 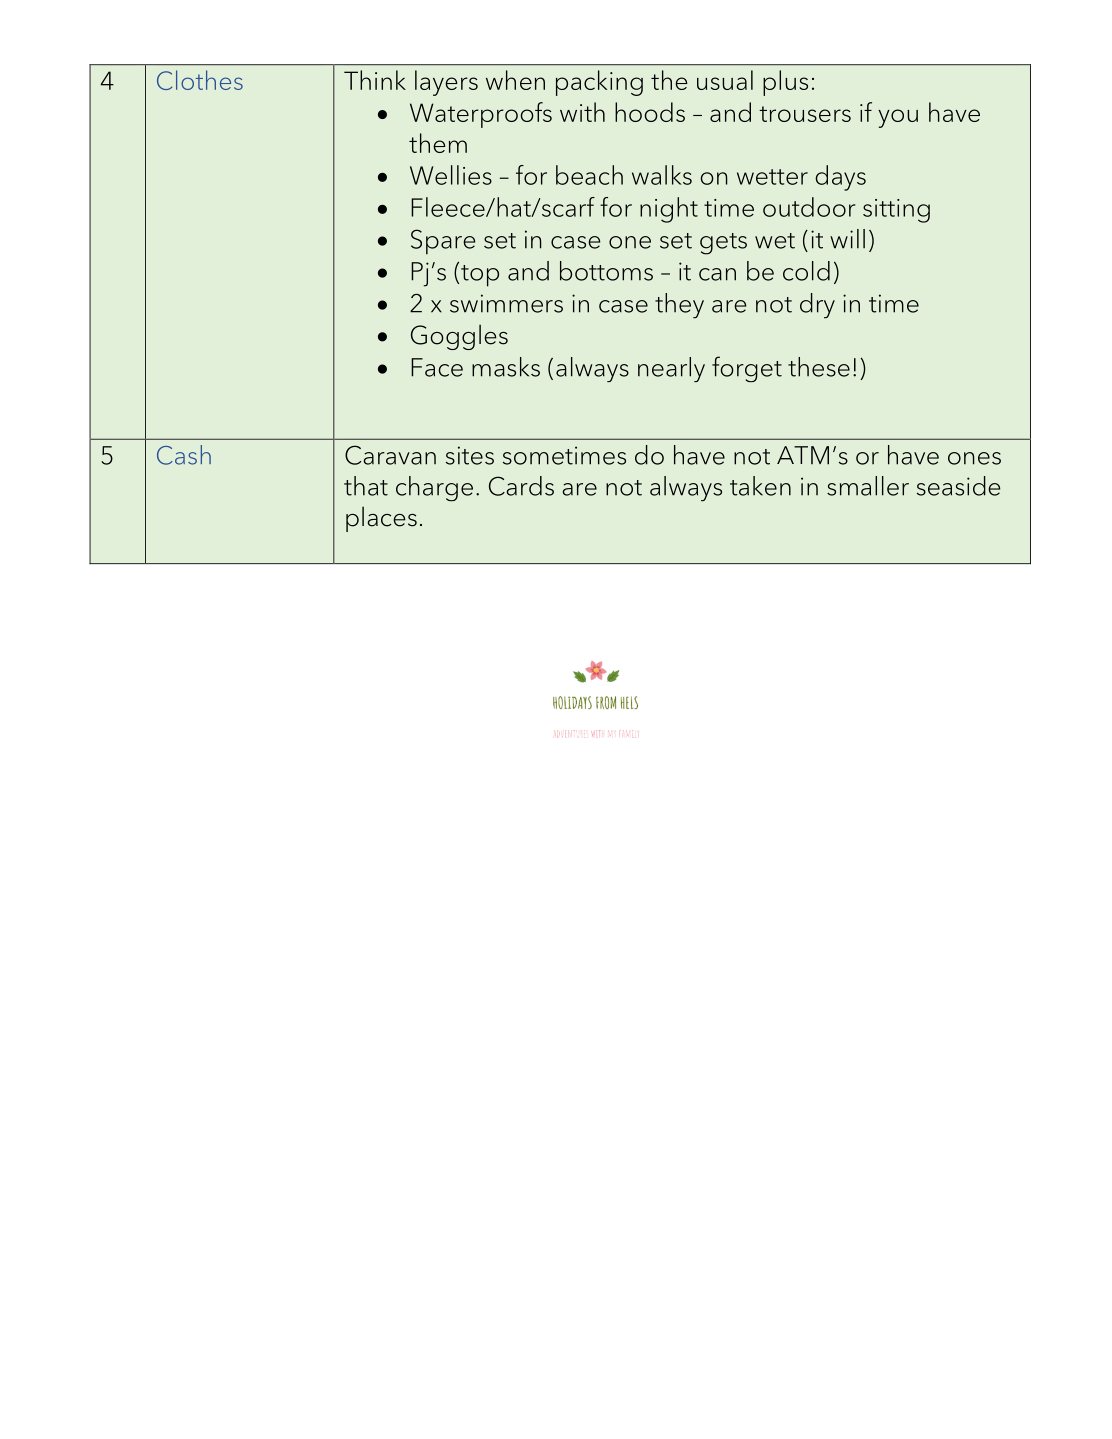 What do you see at coordinates (506, 367) in the document?
I see `masks` at bounding box center [506, 367].
